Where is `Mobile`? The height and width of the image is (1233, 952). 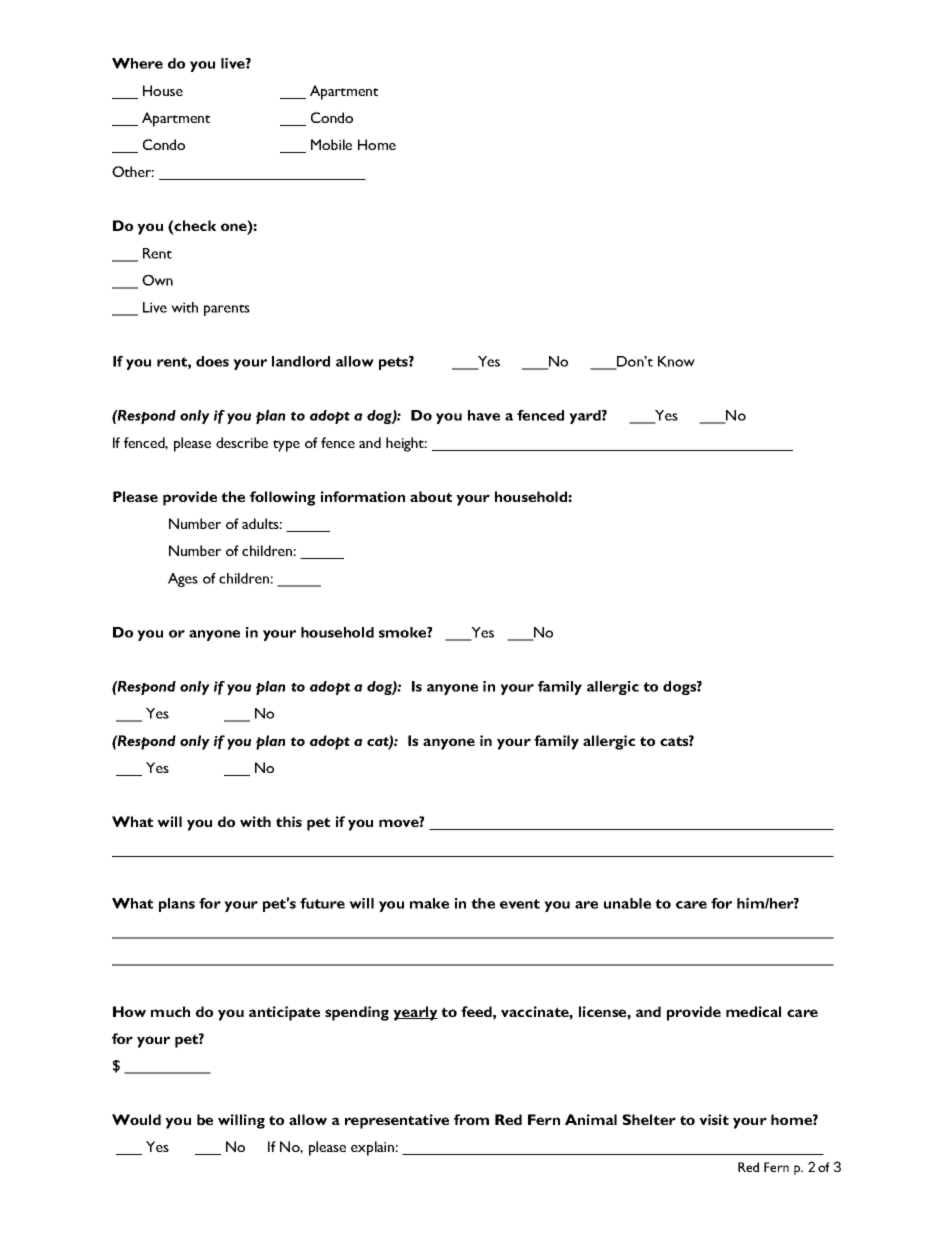
Mobile is located at coordinates (331, 144).
